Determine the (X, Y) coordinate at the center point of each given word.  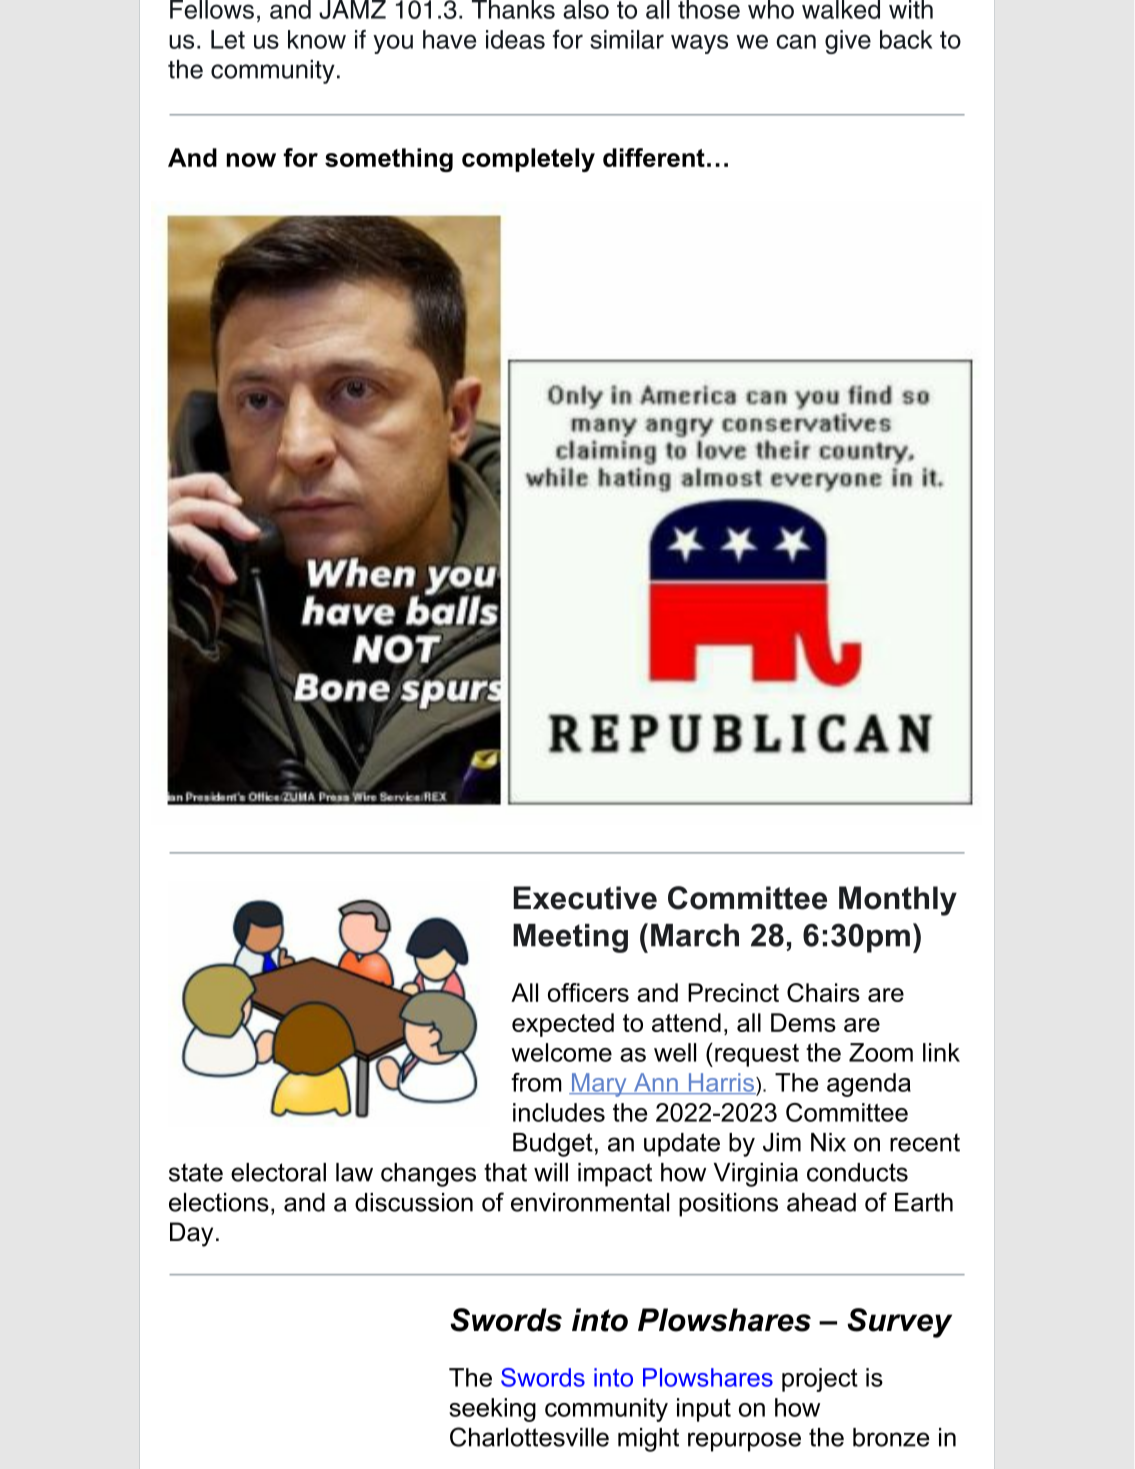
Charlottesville (529, 1437)
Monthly (898, 901)
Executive (585, 898)
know (317, 39)
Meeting (570, 938)
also (586, 9)
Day (191, 1234)
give (848, 42)
